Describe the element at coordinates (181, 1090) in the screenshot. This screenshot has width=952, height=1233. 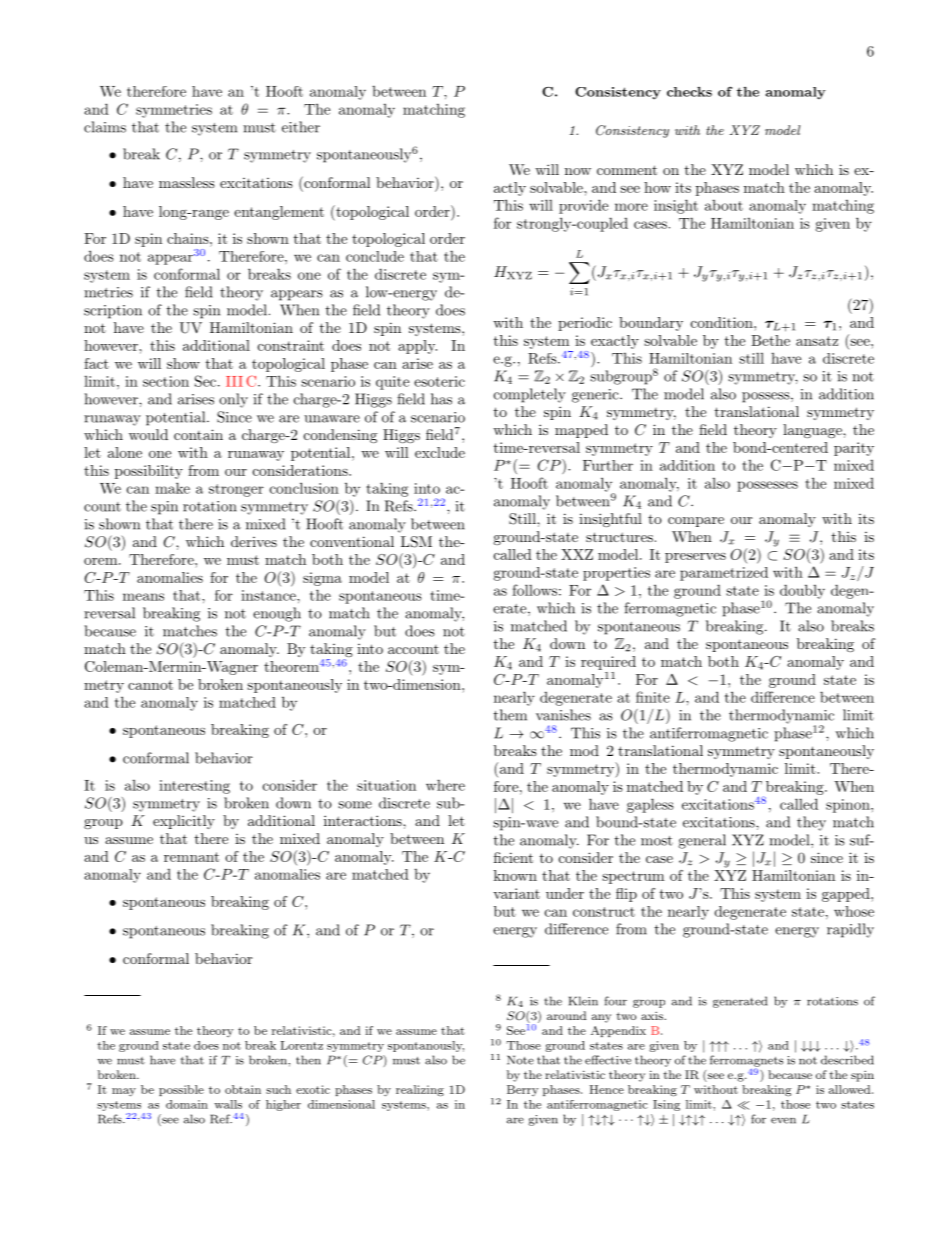
I see `possible` at that location.
